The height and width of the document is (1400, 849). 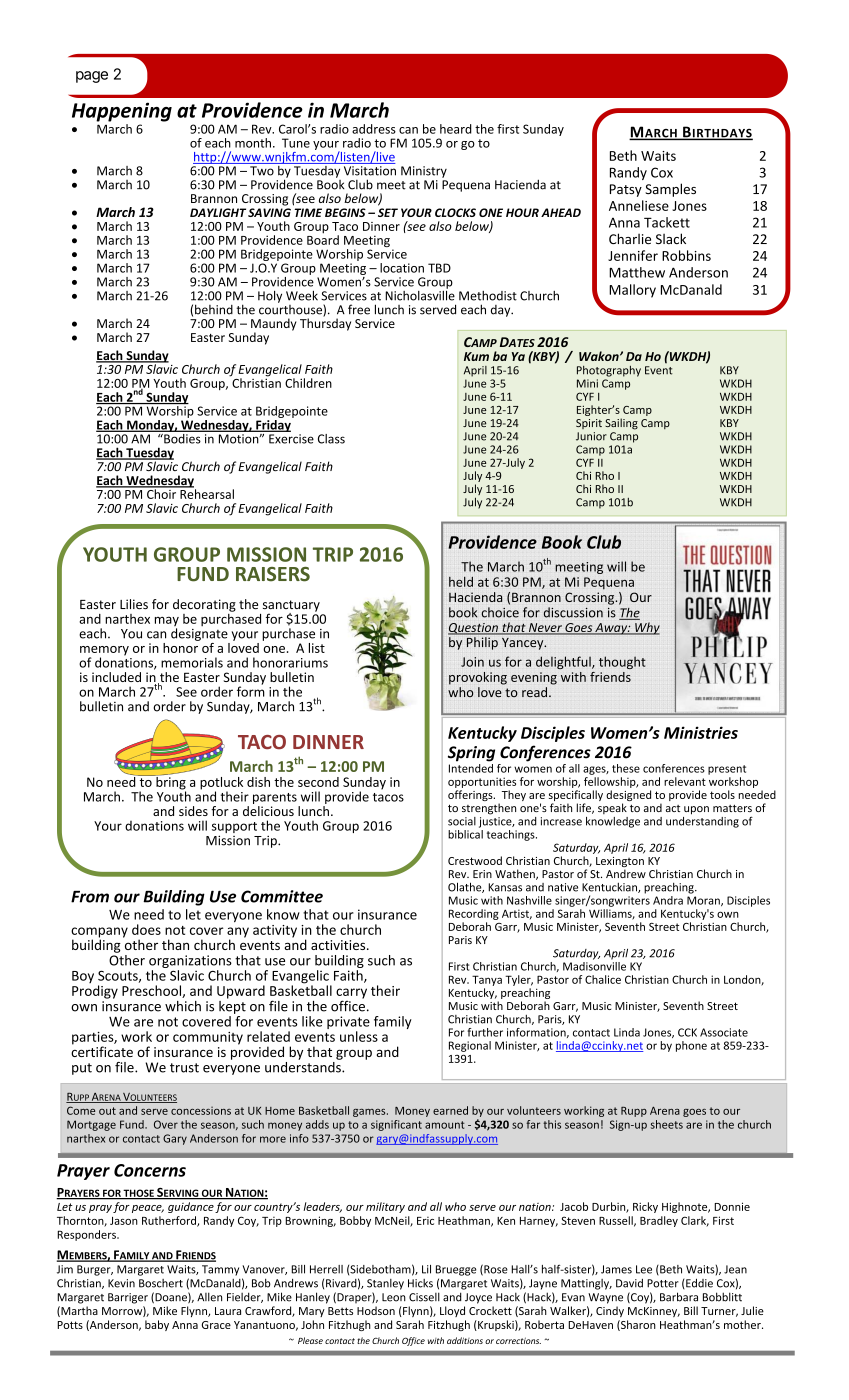 What do you see at coordinates (622, 662) in the document?
I see `thought` at bounding box center [622, 662].
